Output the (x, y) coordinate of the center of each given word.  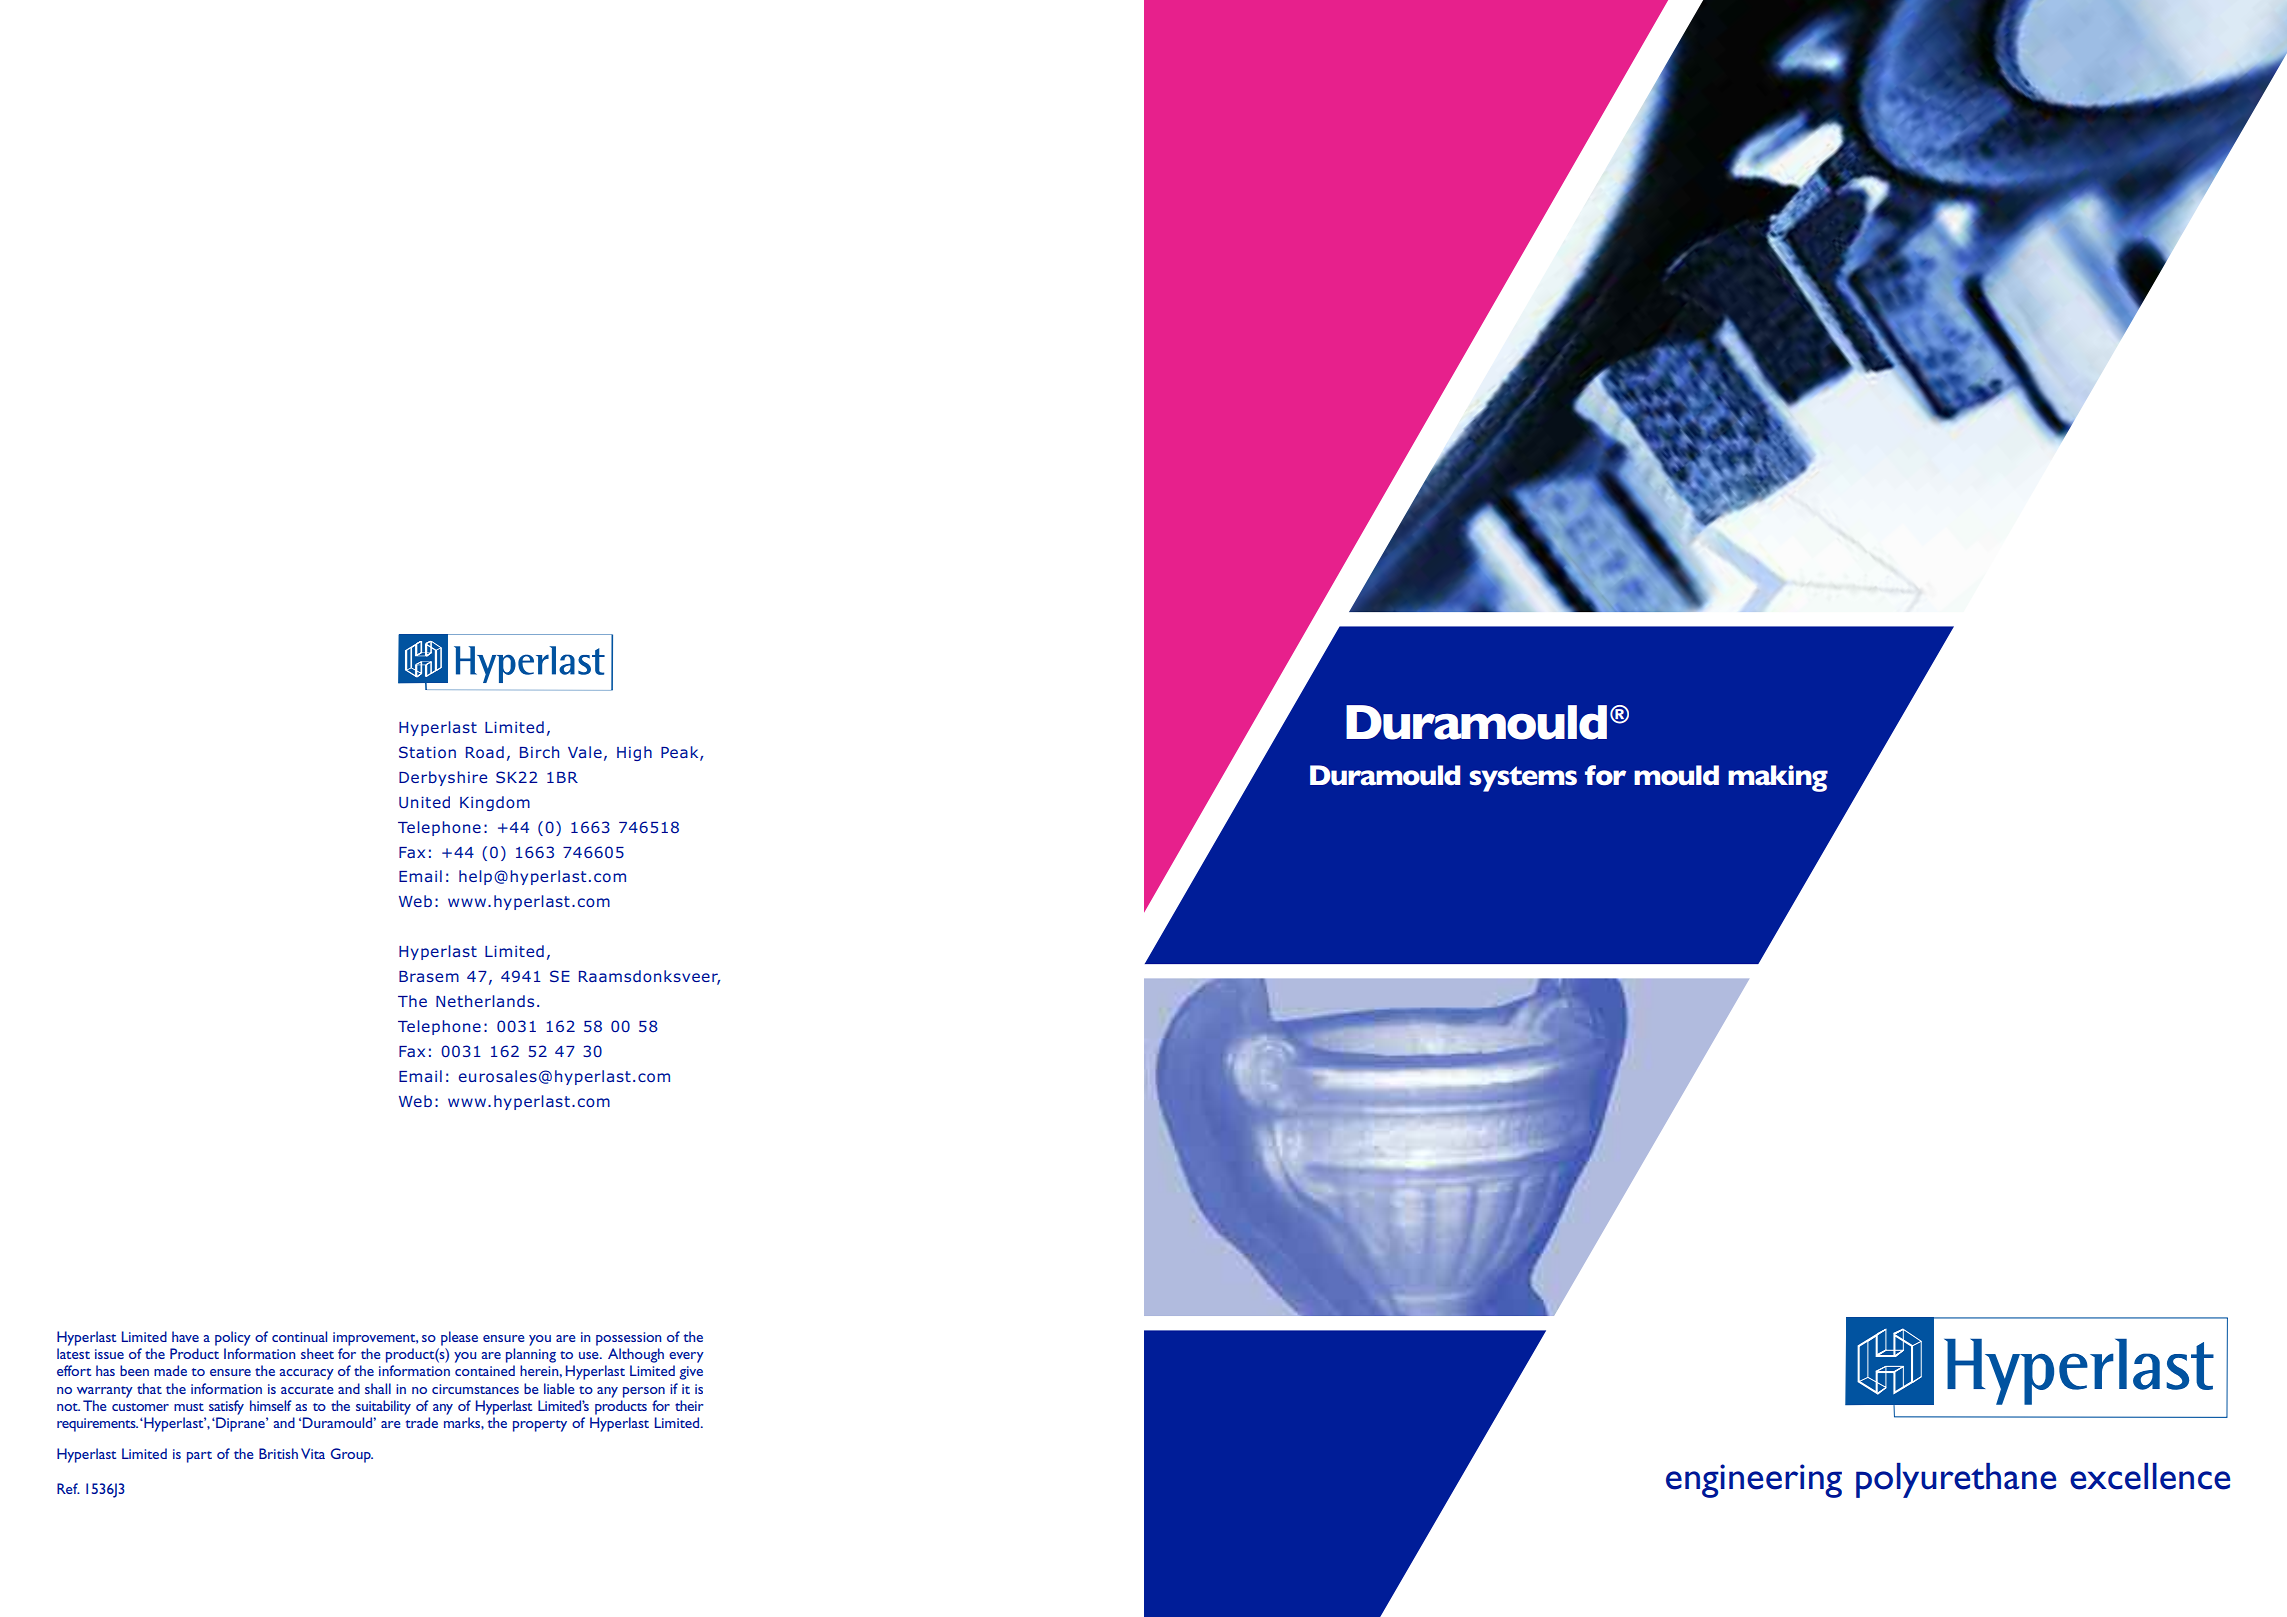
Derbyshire (443, 778)
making (1778, 778)
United (424, 802)
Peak (681, 753)
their (689, 1405)
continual (299, 1336)
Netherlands (485, 1001)
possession (628, 1339)
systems (1523, 779)
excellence (2150, 1476)
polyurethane (1956, 1480)
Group (352, 1455)
